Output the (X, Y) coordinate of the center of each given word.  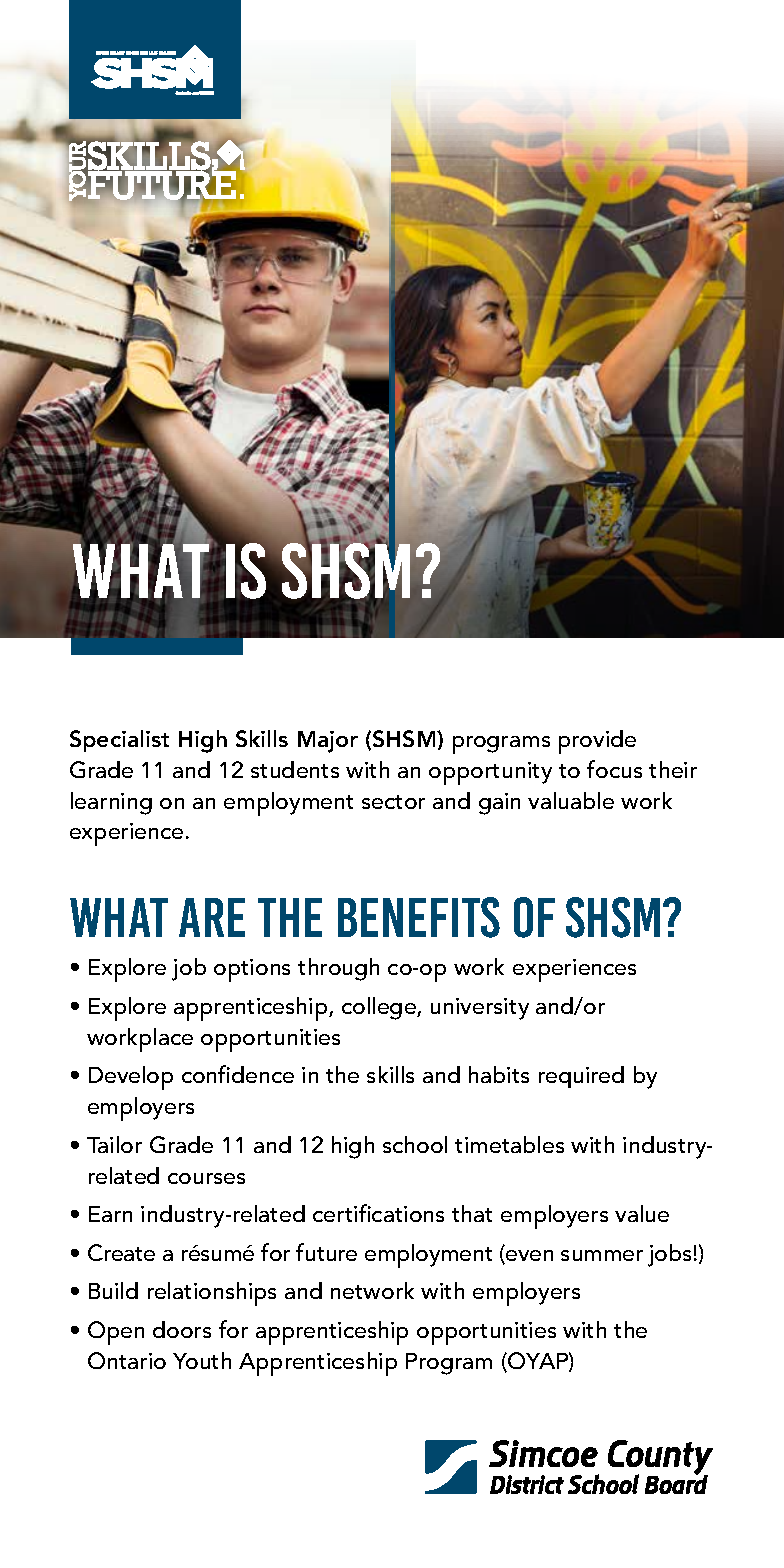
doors (182, 1329)
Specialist (119, 741)
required (581, 1077)
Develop (131, 1078)
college (380, 1008)
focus (614, 769)
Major (328, 742)
